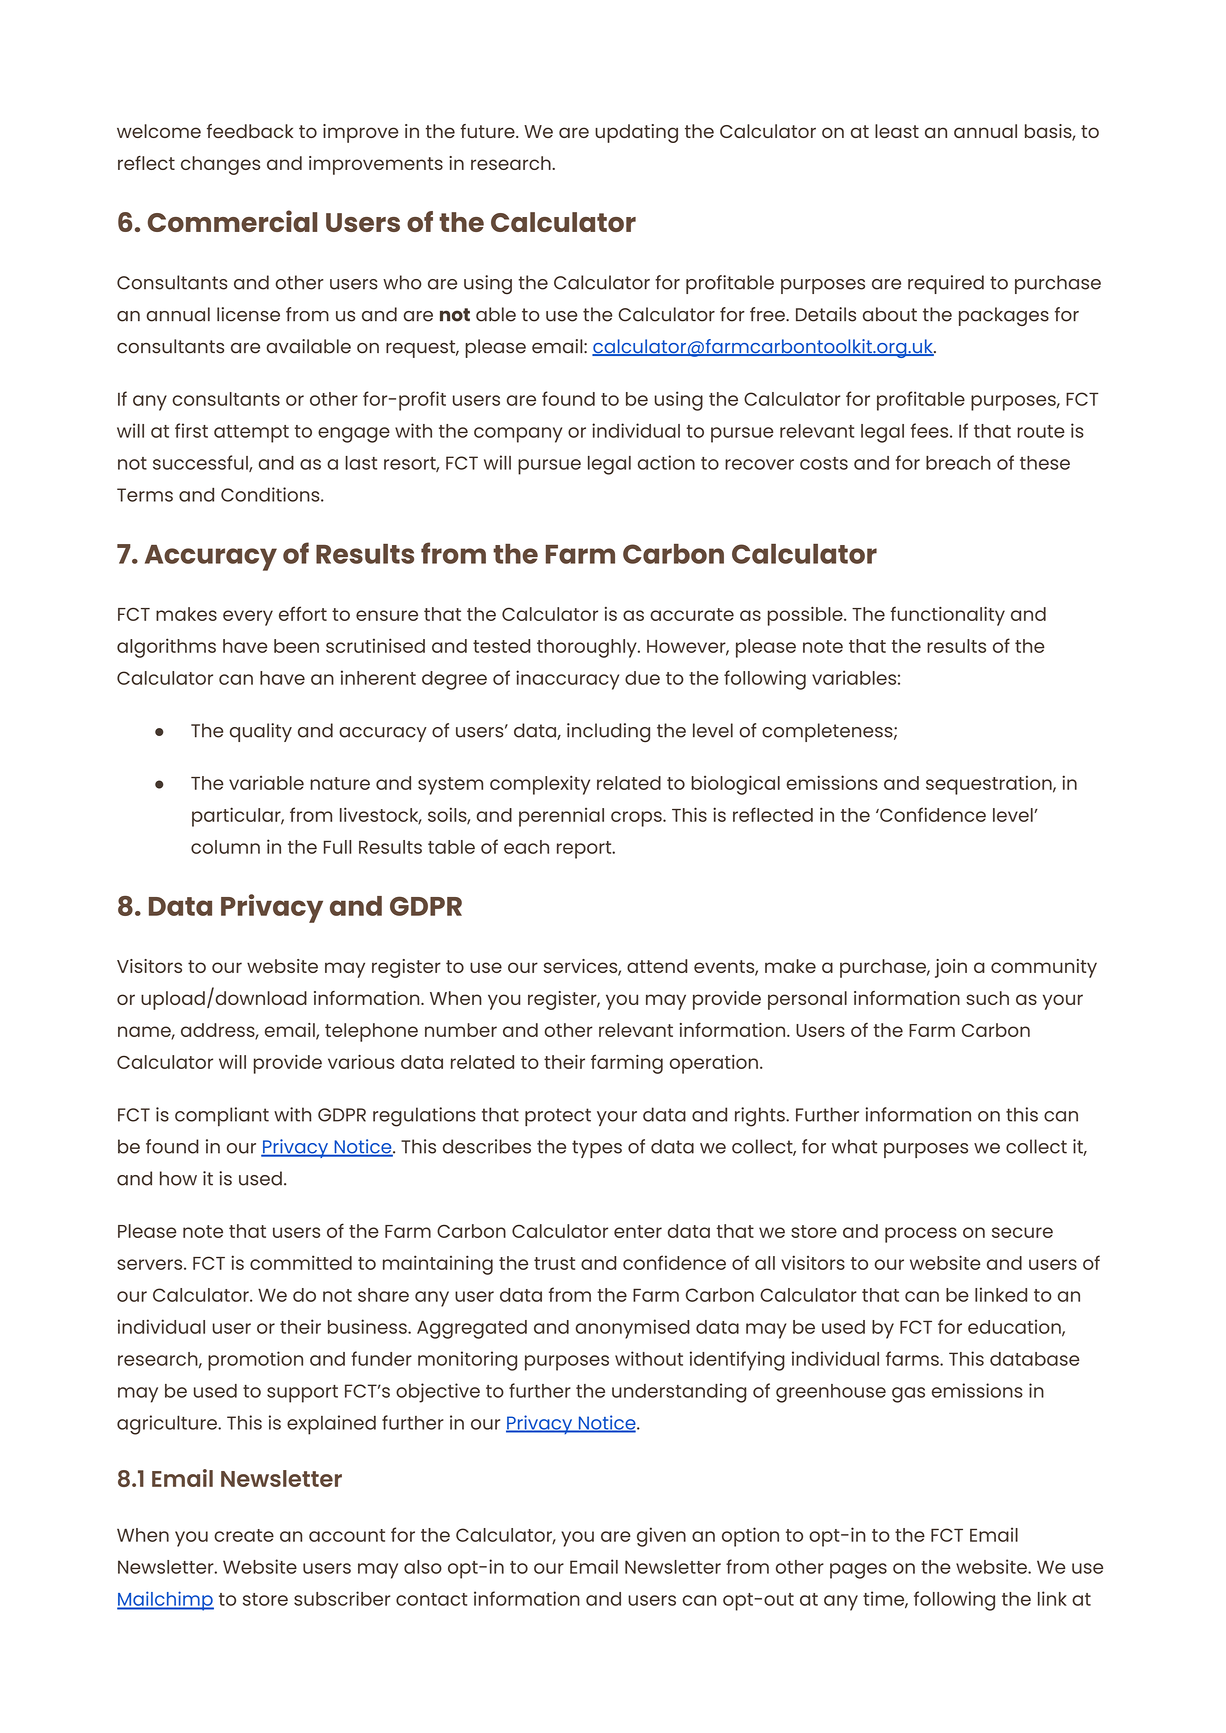 The height and width of the screenshot is (1733, 1226). I want to click on updating, so click(636, 133).
